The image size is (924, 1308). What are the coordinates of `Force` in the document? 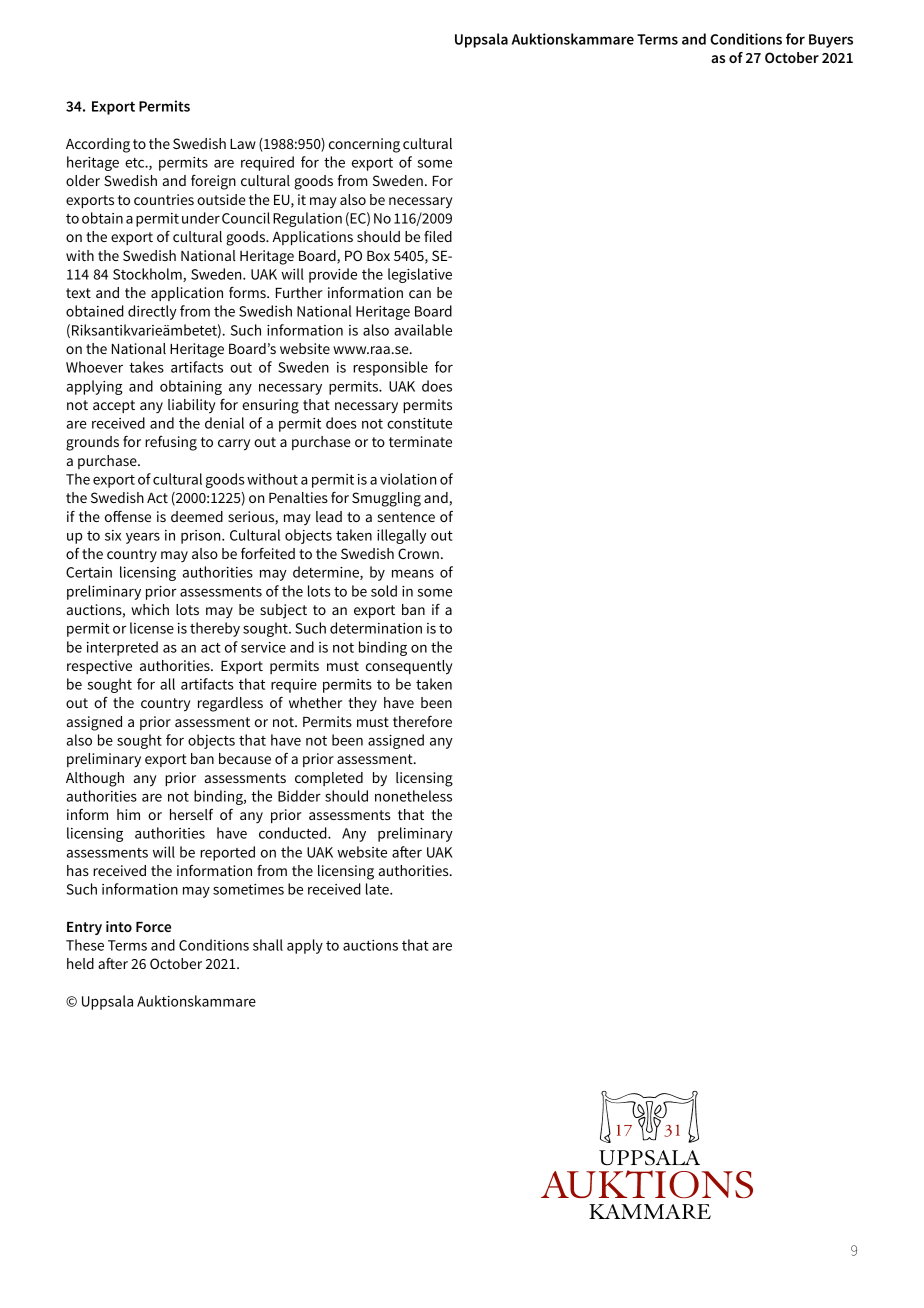 It's located at (153, 927).
